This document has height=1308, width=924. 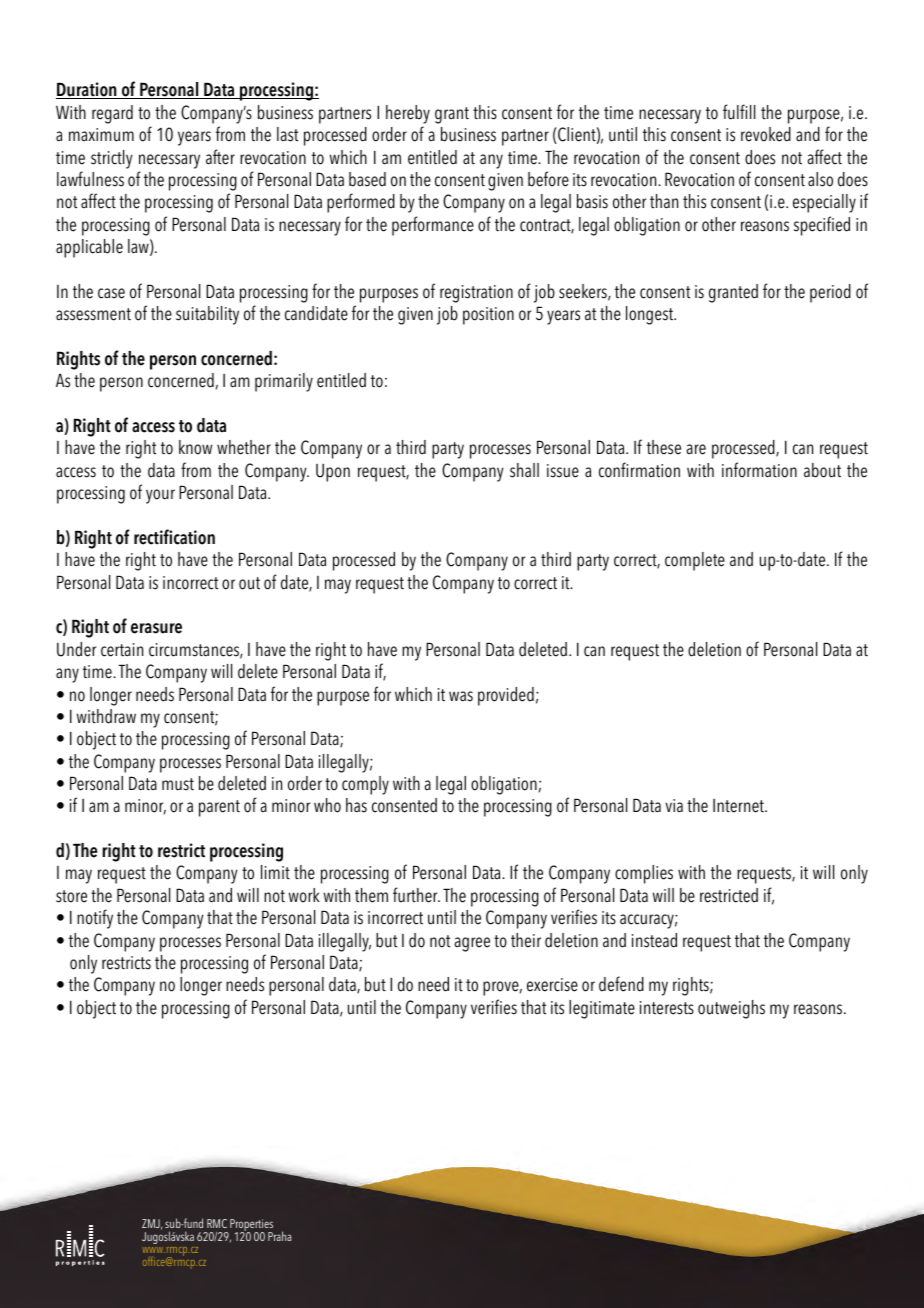 I want to click on complete, so click(x=695, y=561).
